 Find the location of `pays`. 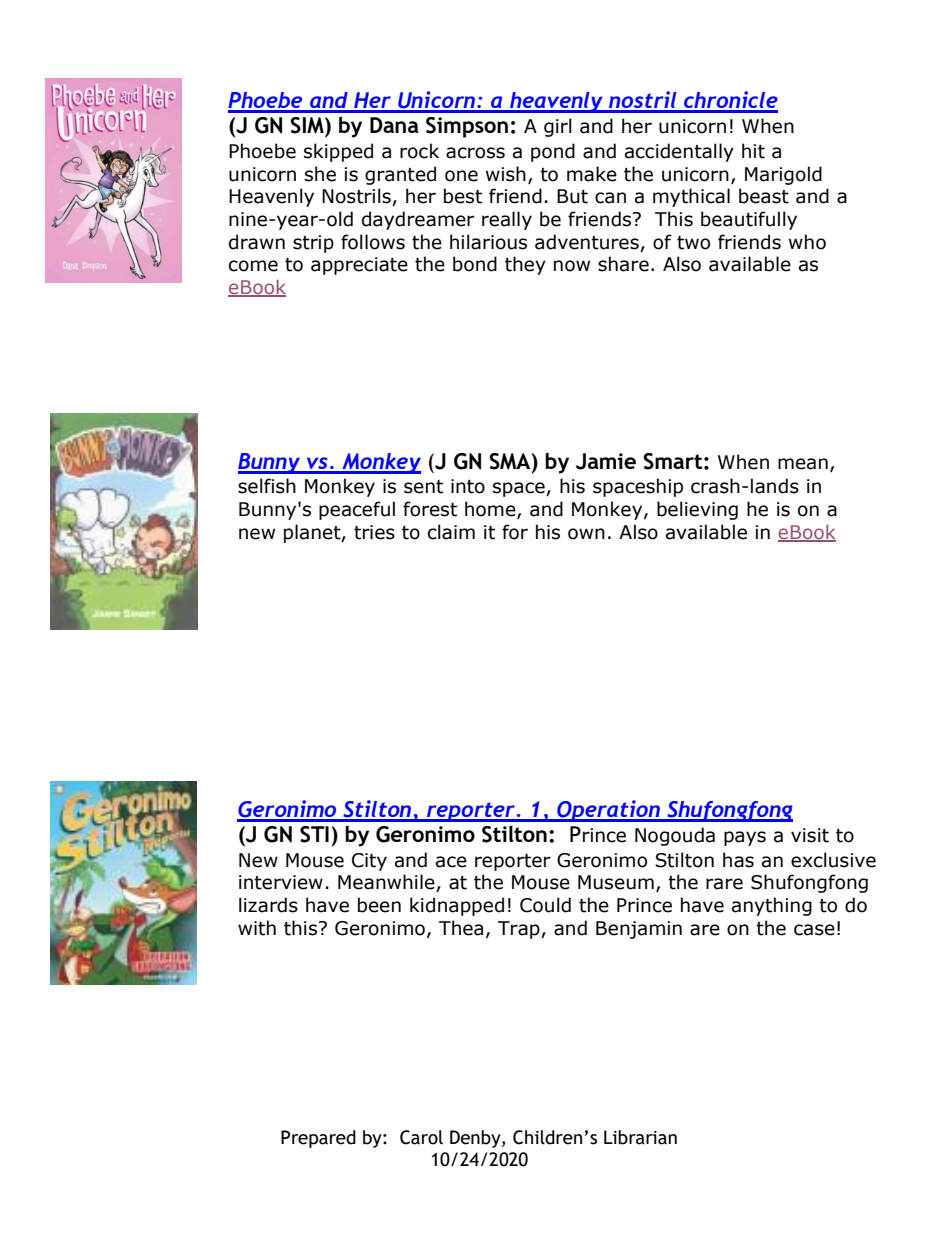

pays is located at coordinates (745, 838).
